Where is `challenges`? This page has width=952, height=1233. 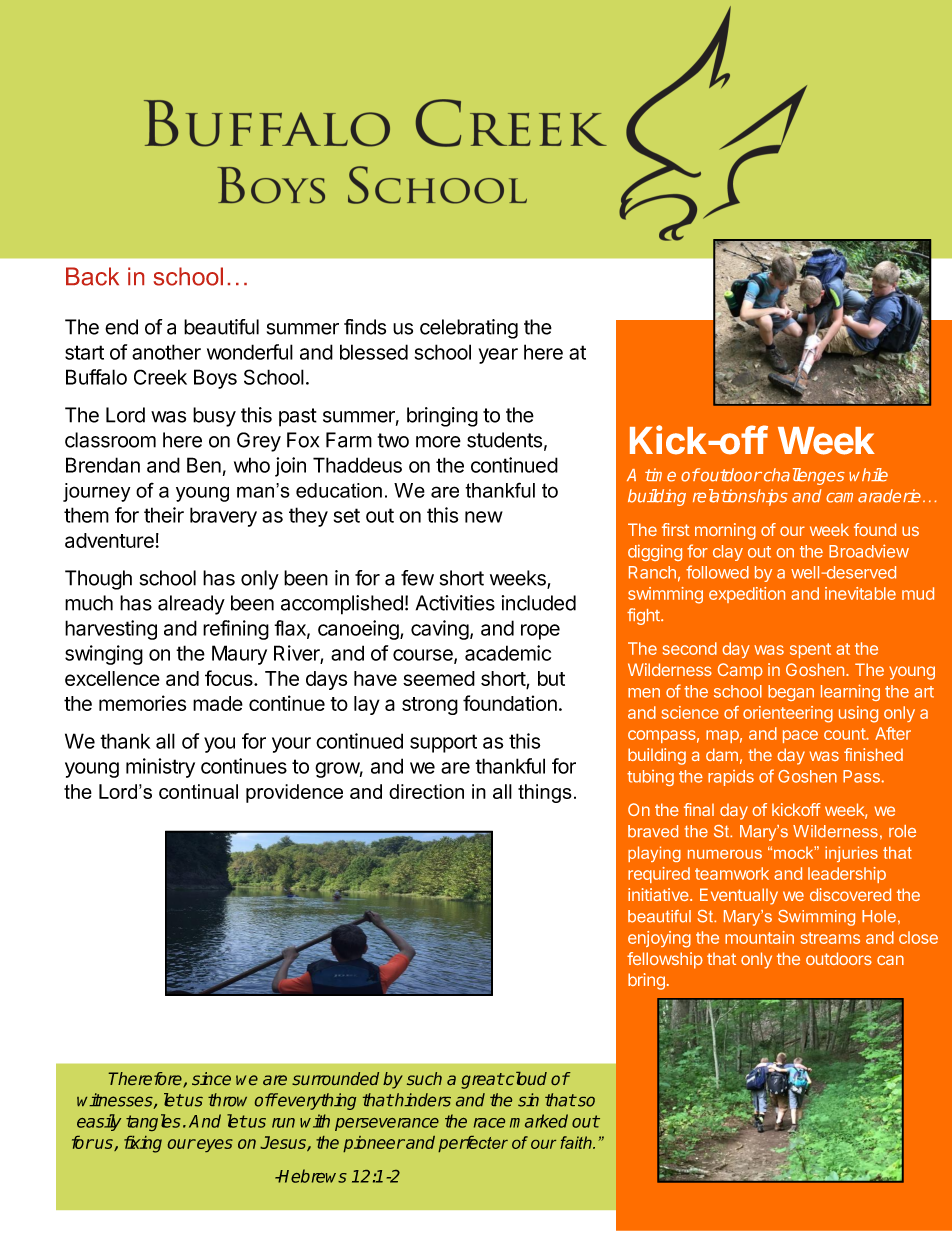
challenges is located at coordinates (803, 476).
